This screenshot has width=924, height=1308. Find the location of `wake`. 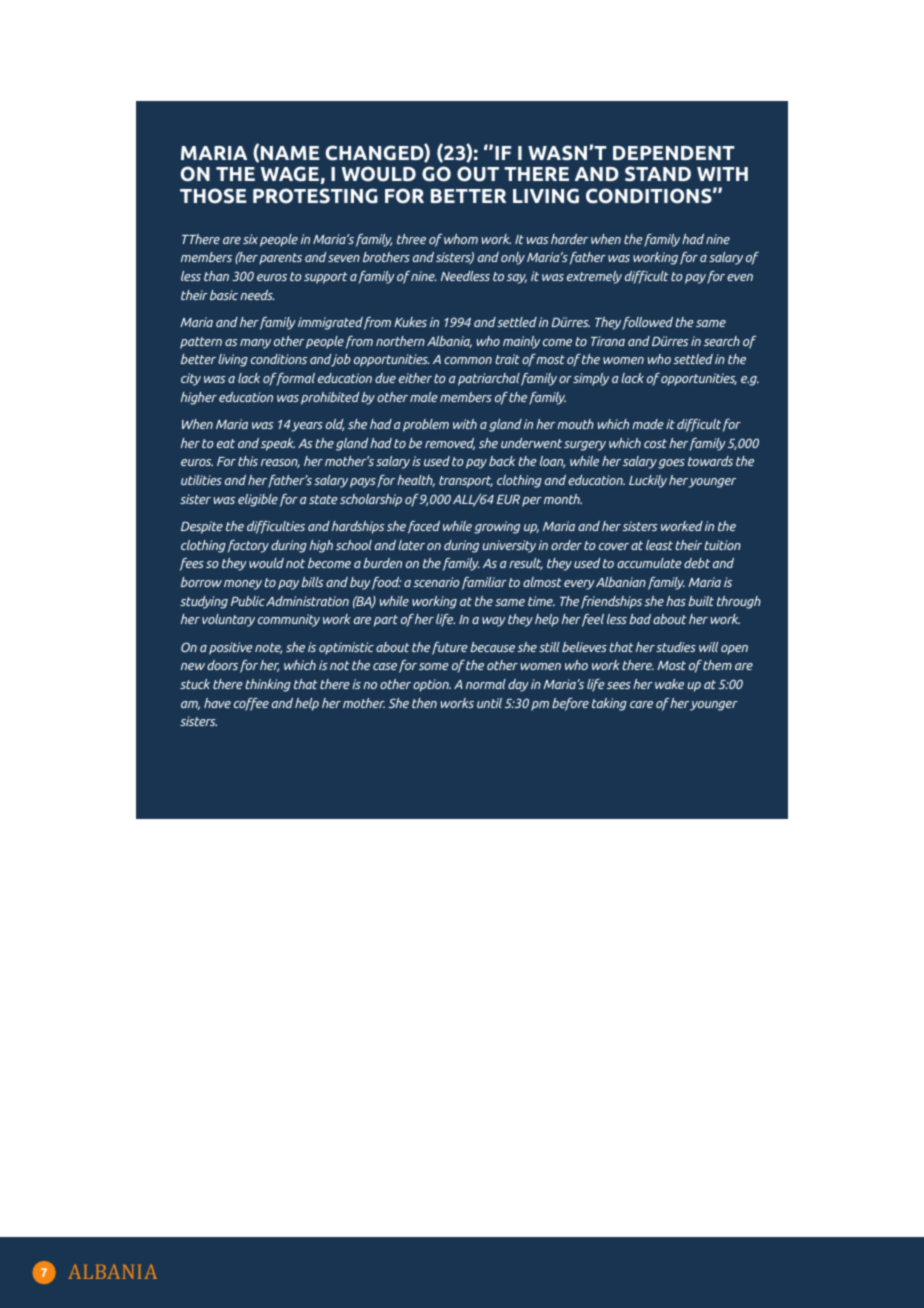

wake is located at coordinates (669, 684).
